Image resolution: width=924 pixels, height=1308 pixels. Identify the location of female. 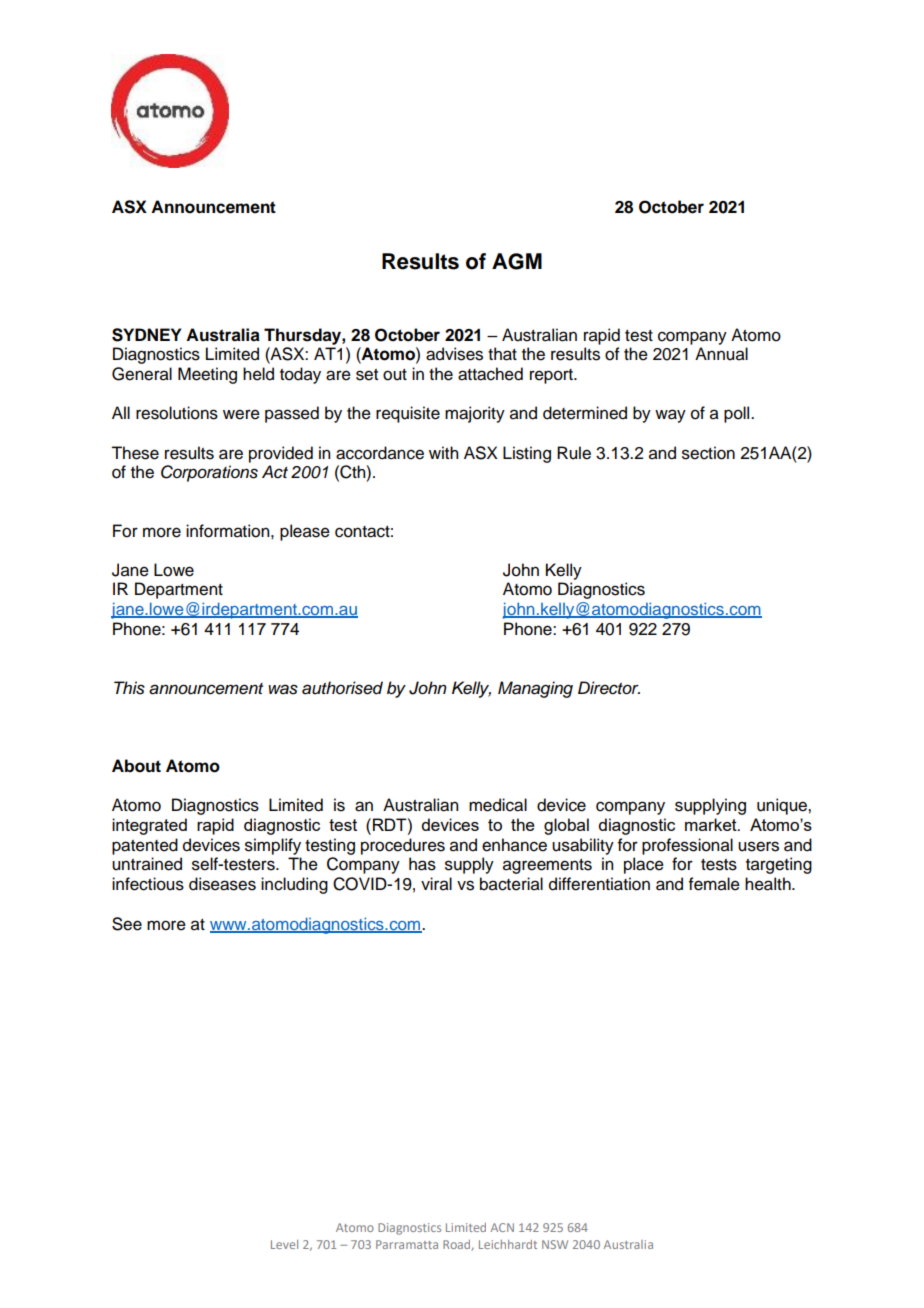
(714, 884).
